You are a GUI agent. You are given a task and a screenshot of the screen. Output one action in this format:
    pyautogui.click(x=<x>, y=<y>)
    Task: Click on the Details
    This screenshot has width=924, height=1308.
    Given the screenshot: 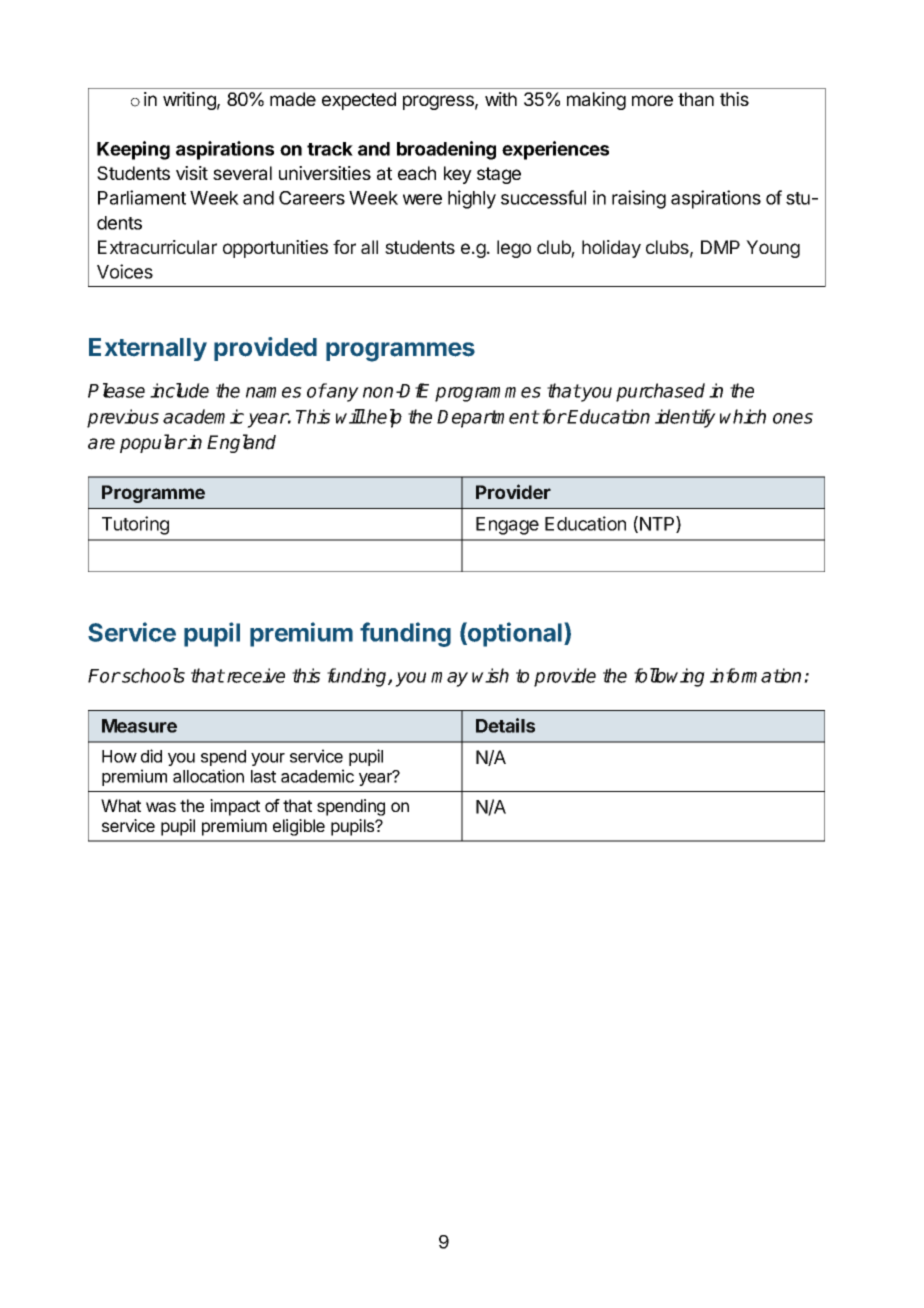 What is the action you would take?
    pyautogui.click(x=505, y=725)
